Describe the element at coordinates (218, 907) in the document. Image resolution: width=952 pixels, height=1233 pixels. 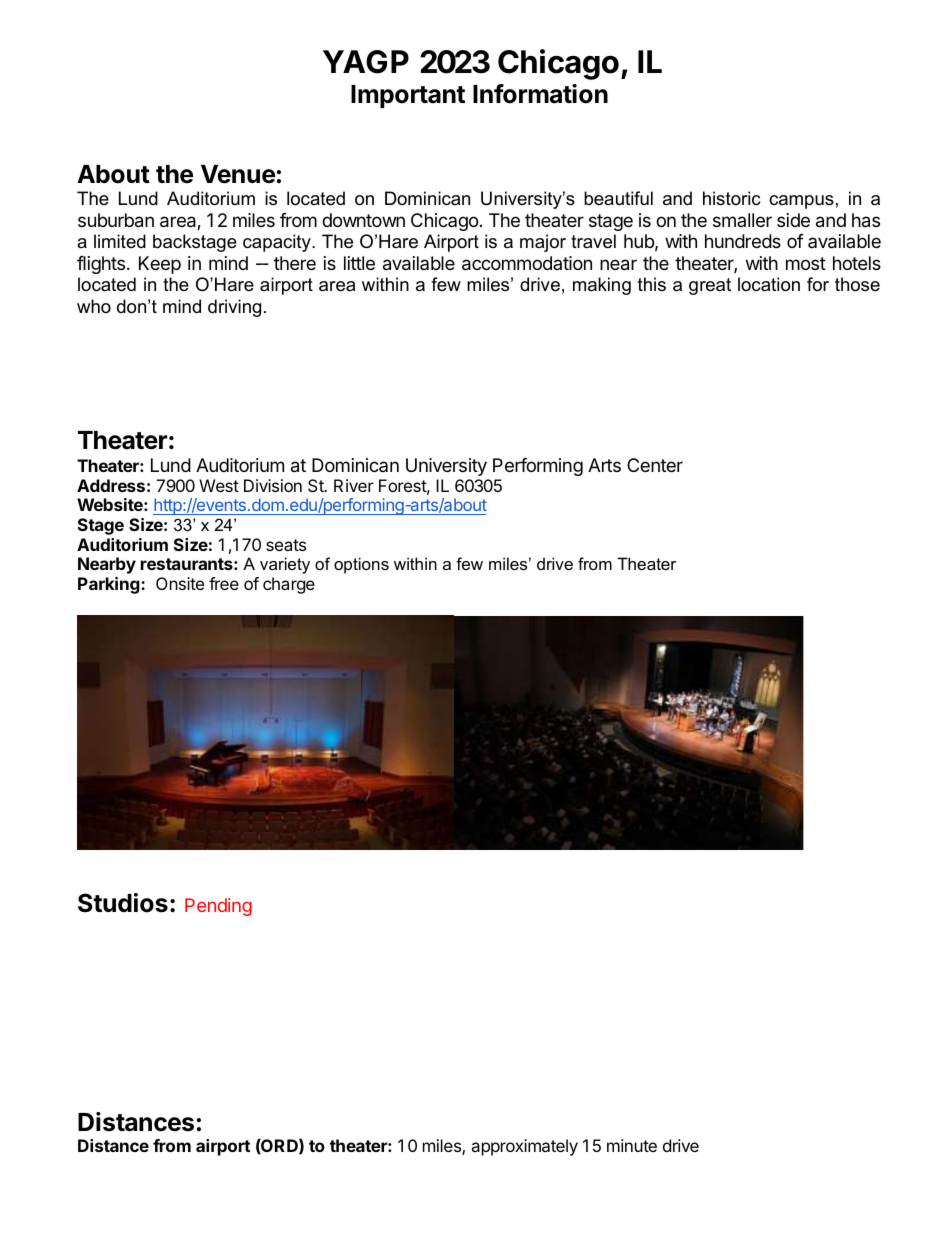
I see `Pending` at that location.
